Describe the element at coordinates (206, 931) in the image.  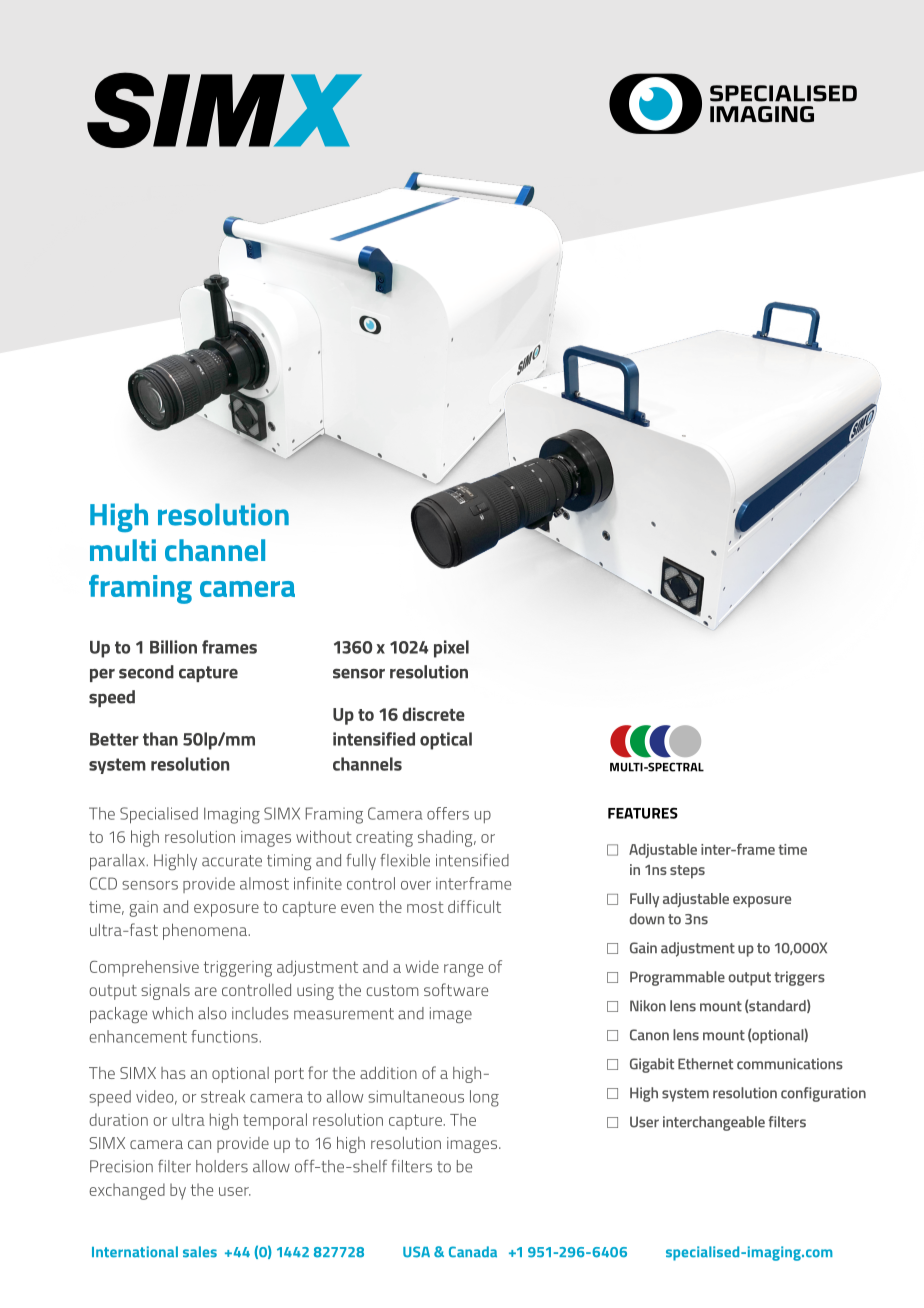
I see `phenomena` at that location.
